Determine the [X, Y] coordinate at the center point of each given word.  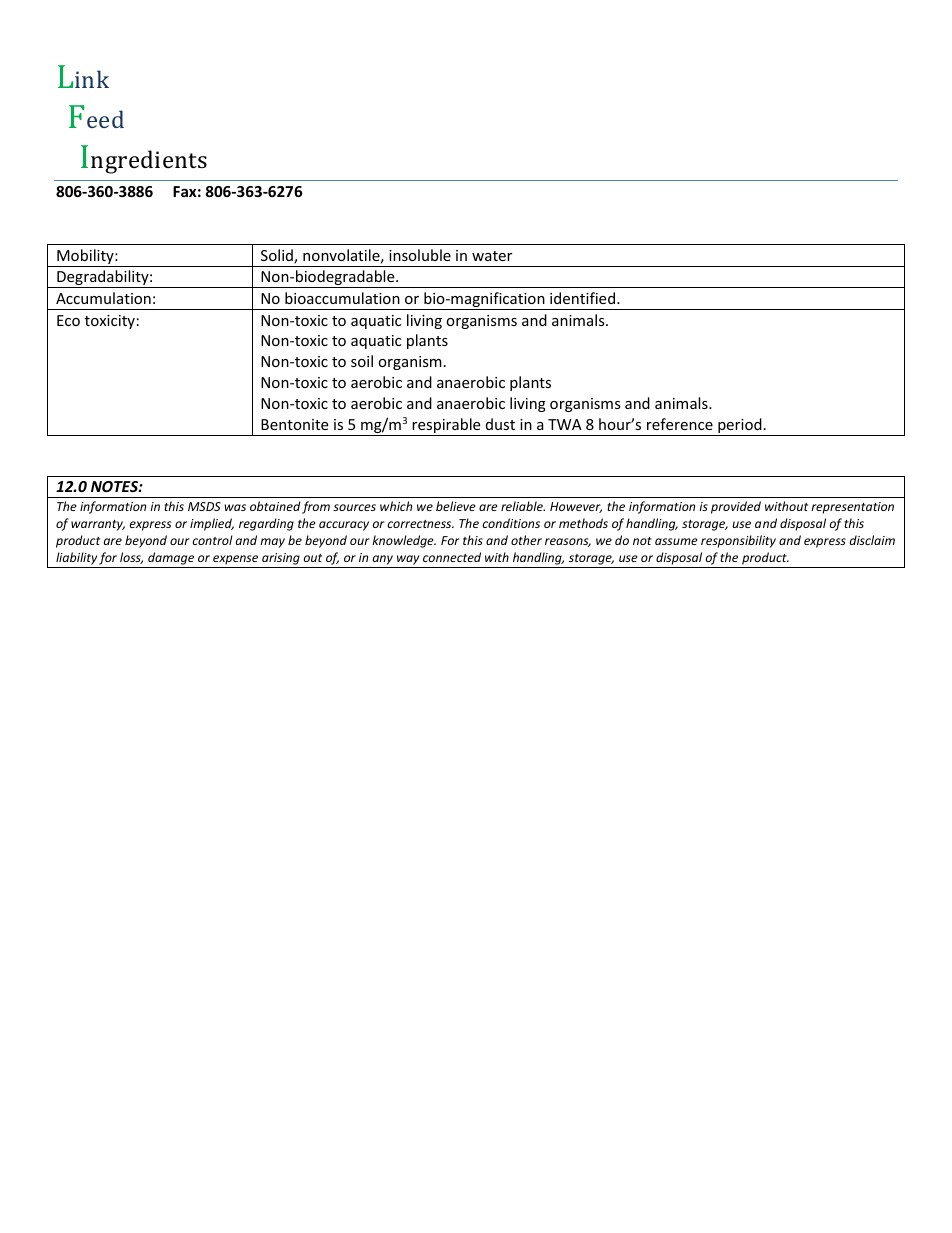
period [740, 427]
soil [362, 361]
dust [500, 424]
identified [584, 298]
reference [680, 424]
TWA [565, 424]
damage [171, 560]
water [492, 256]
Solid [278, 256]
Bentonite [294, 424]
